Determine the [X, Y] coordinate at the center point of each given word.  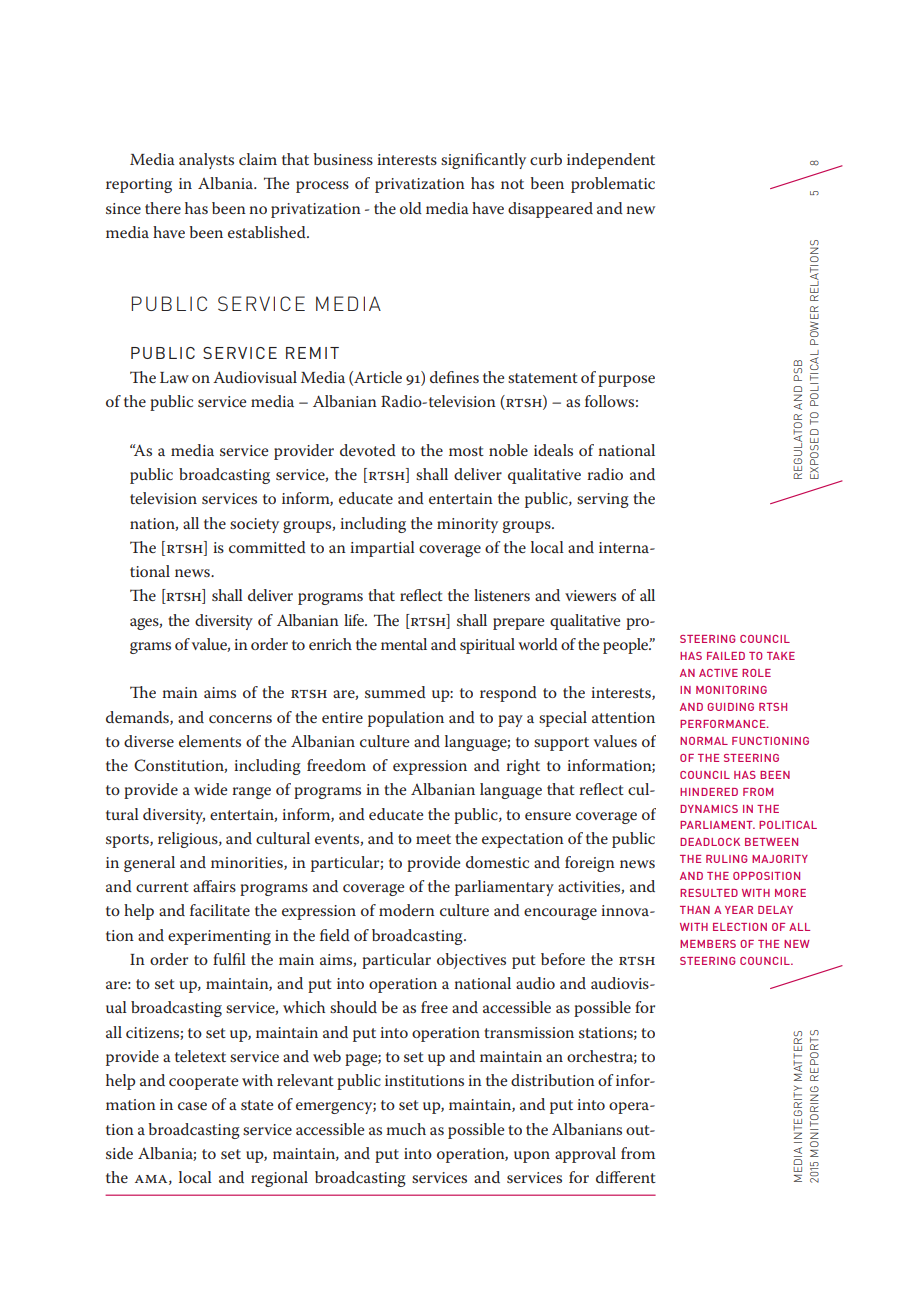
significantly [483, 161]
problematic [613, 185]
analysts [206, 161]
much [406, 1129]
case [192, 1106]
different [626, 1177]
